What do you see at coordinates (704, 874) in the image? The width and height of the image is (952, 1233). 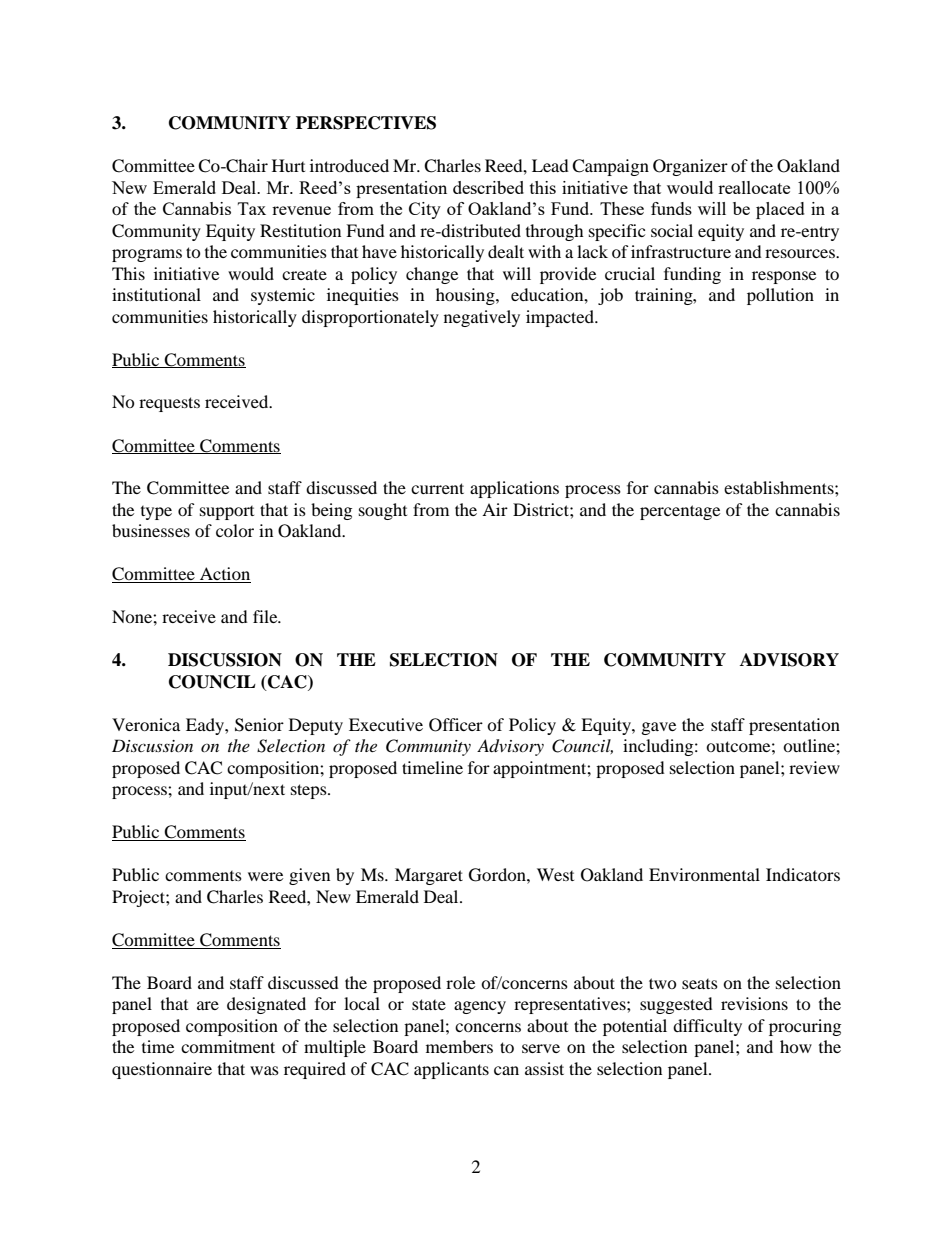 I see `Environmental` at bounding box center [704, 874].
